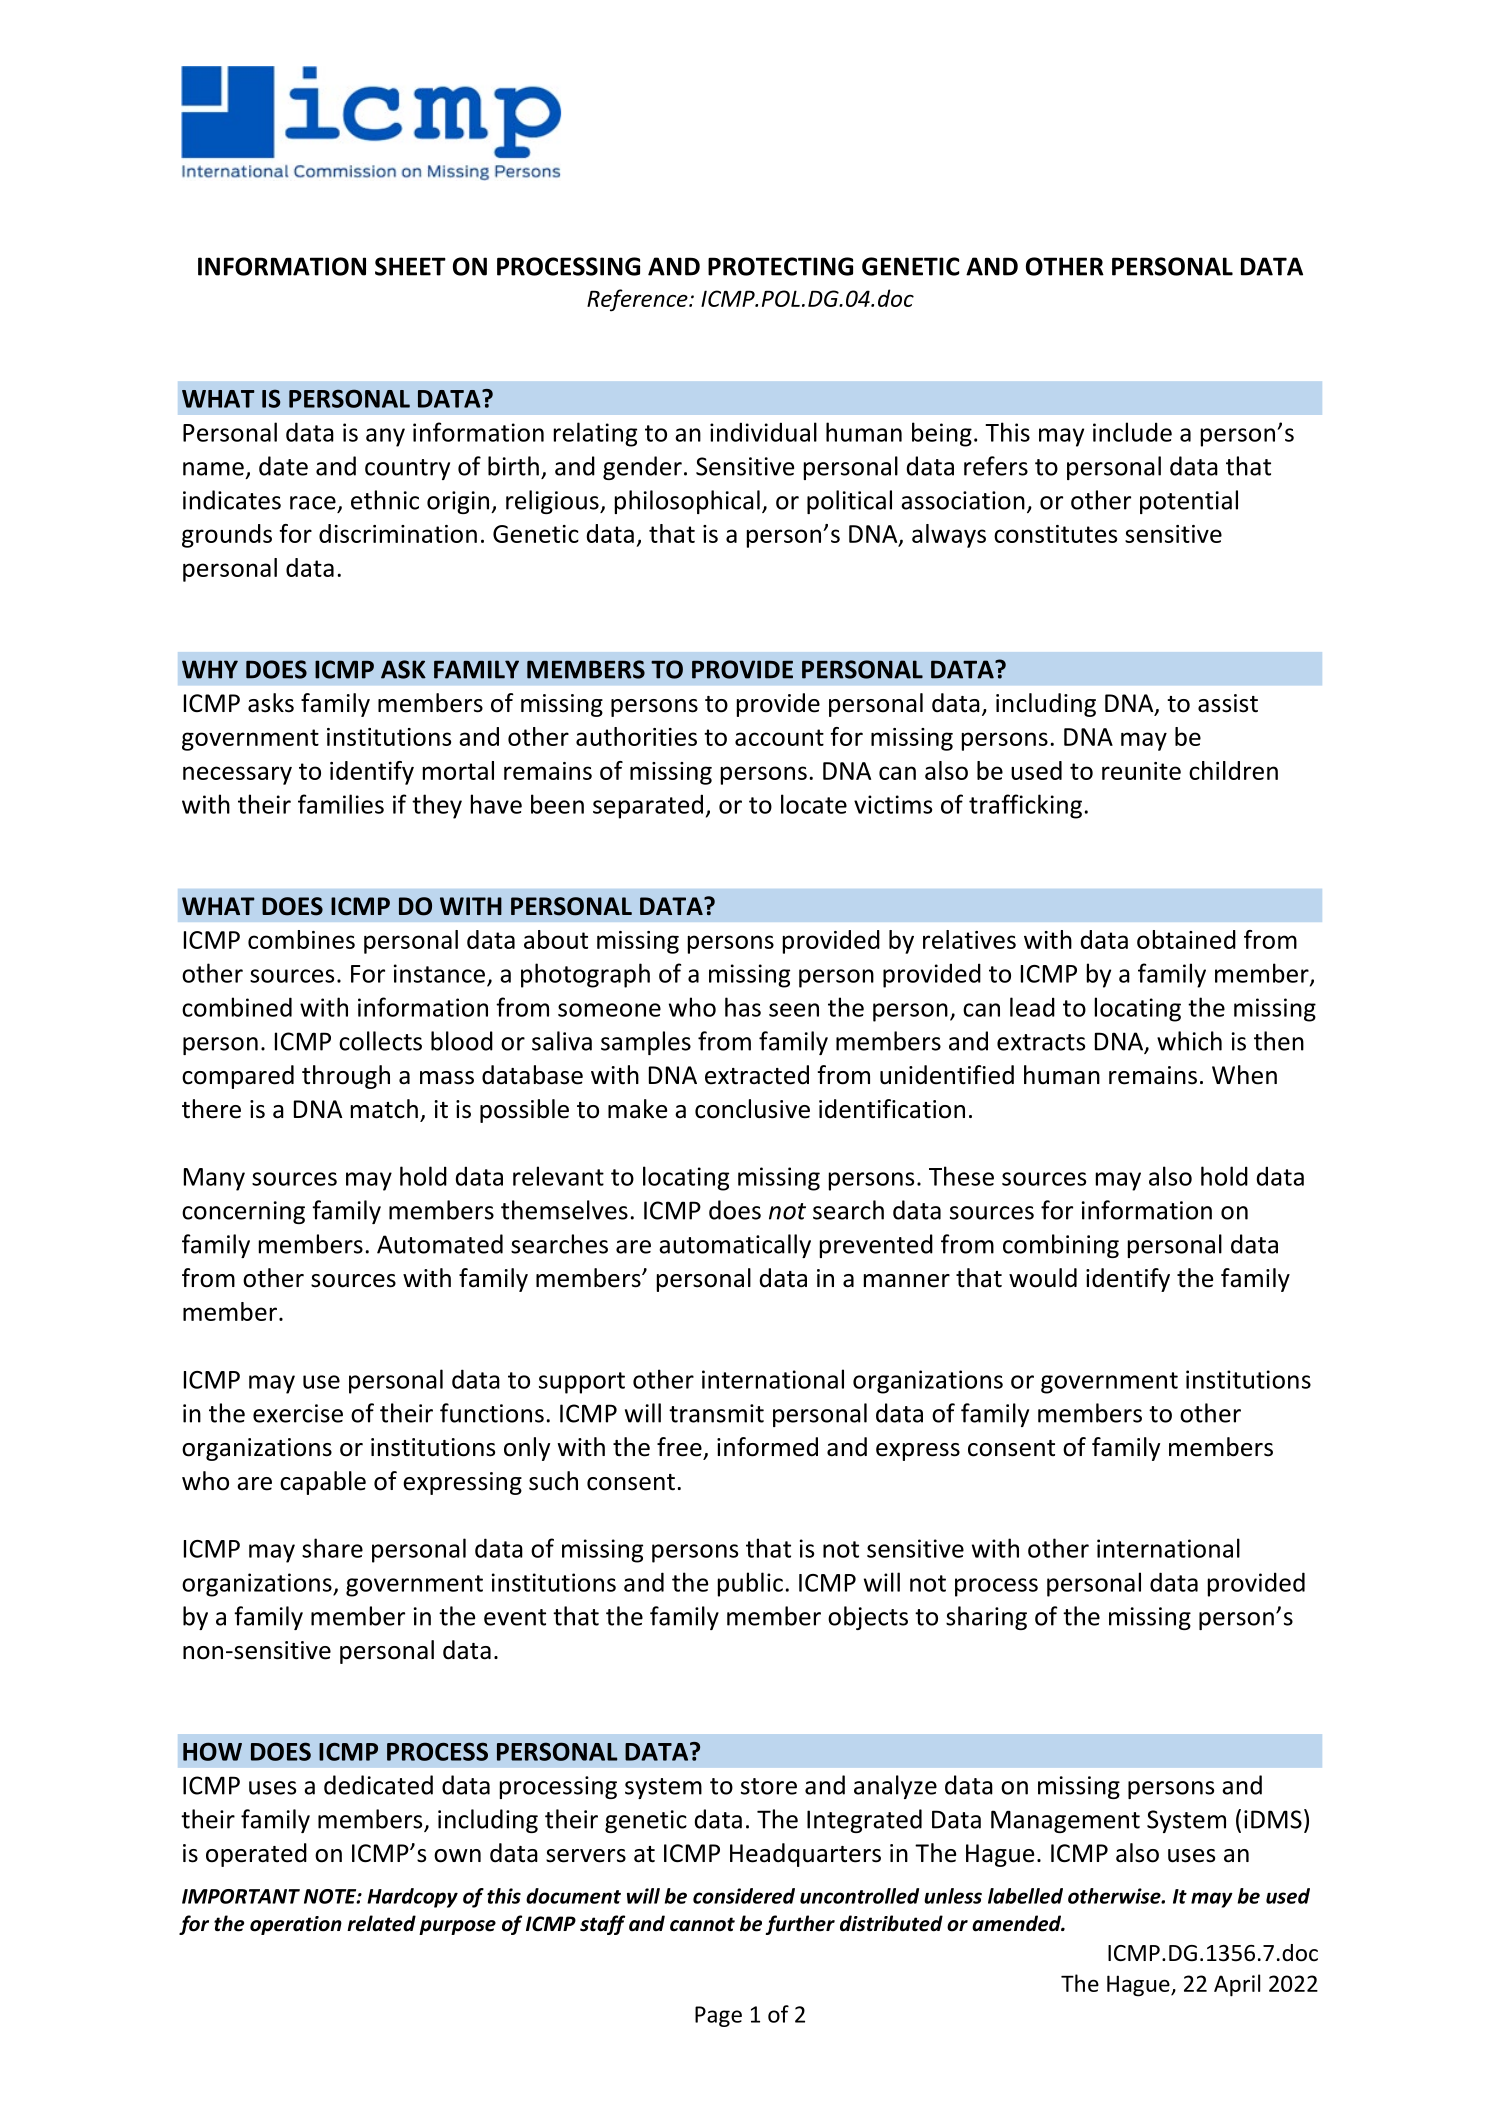 The width and height of the screenshot is (1500, 2120). I want to click on operation, so click(296, 1925).
